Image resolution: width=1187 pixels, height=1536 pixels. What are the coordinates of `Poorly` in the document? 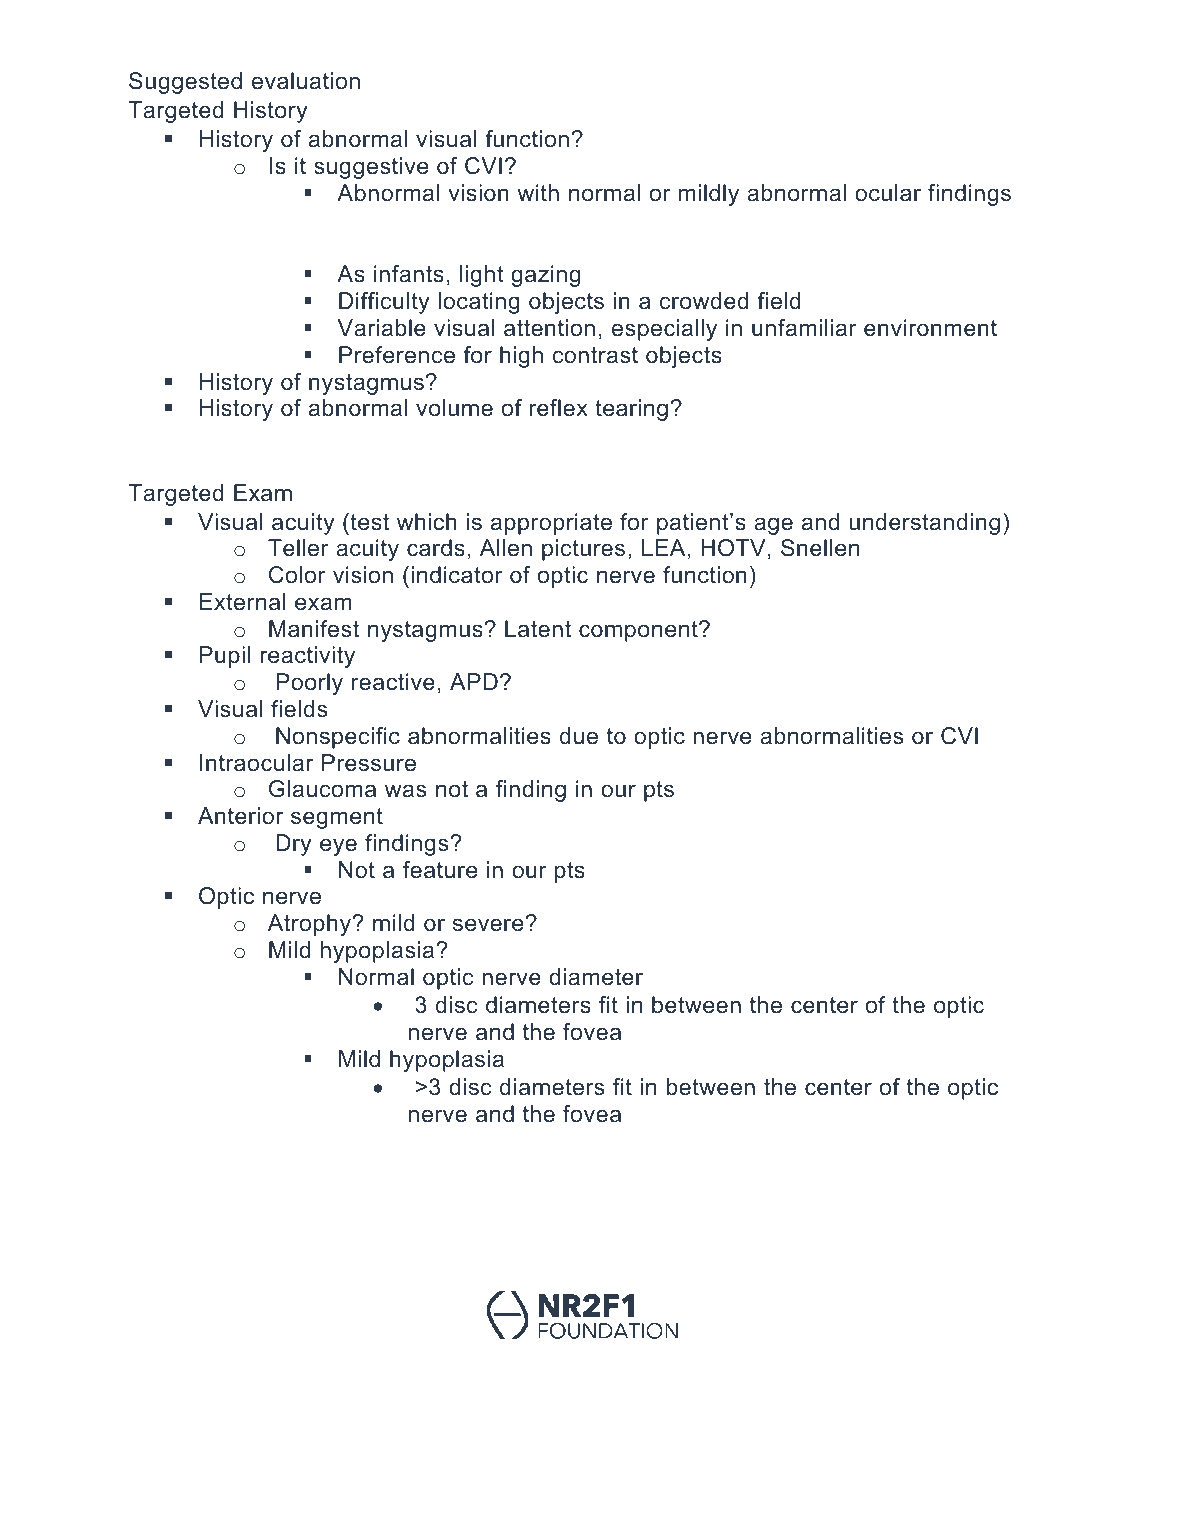 It's located at (309, 684).
